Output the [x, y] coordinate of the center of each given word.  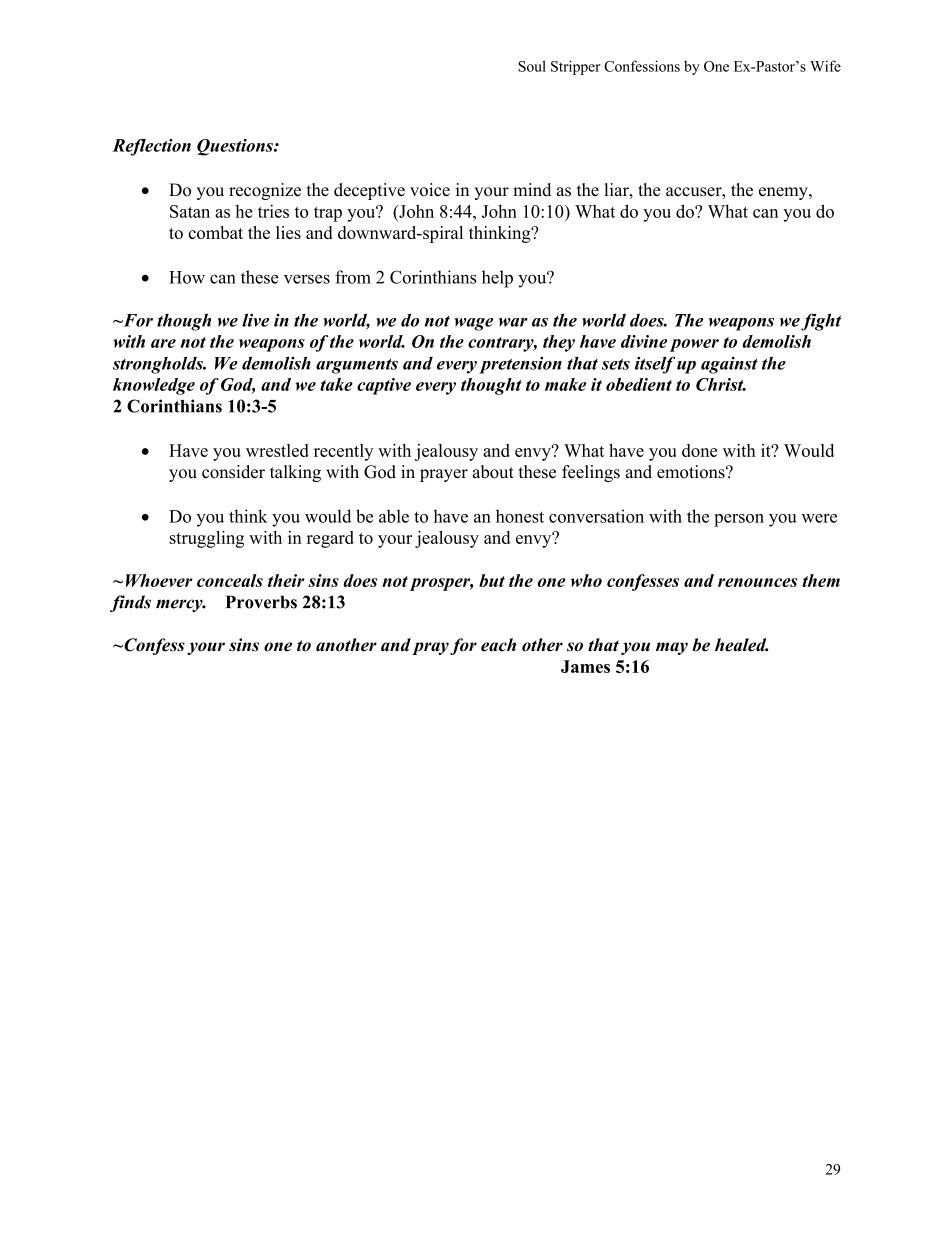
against [729, 365]
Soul [532, 66]
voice [430, 190]
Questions [236, 147]
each [498, 645]
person [739, 520]
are [163, 343]
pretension [520, 365]
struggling [207, 539]
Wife [825, 66]
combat [215, 232]
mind [532, 190]
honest [520, 516]
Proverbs [261, 602]
